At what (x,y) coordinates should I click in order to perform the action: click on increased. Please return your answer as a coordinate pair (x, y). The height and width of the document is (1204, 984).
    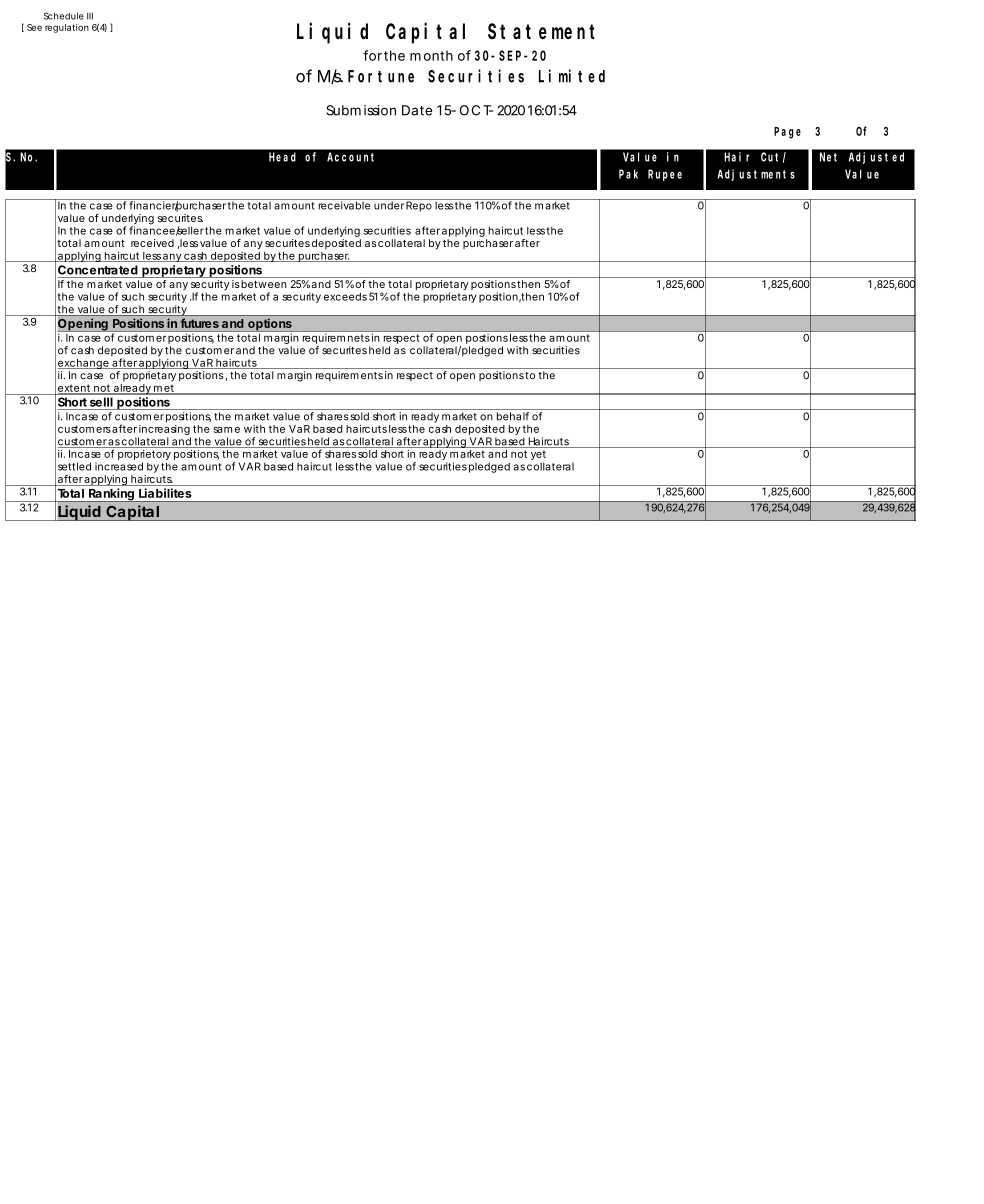
    Looking at the image, I should click on (119, 466).
